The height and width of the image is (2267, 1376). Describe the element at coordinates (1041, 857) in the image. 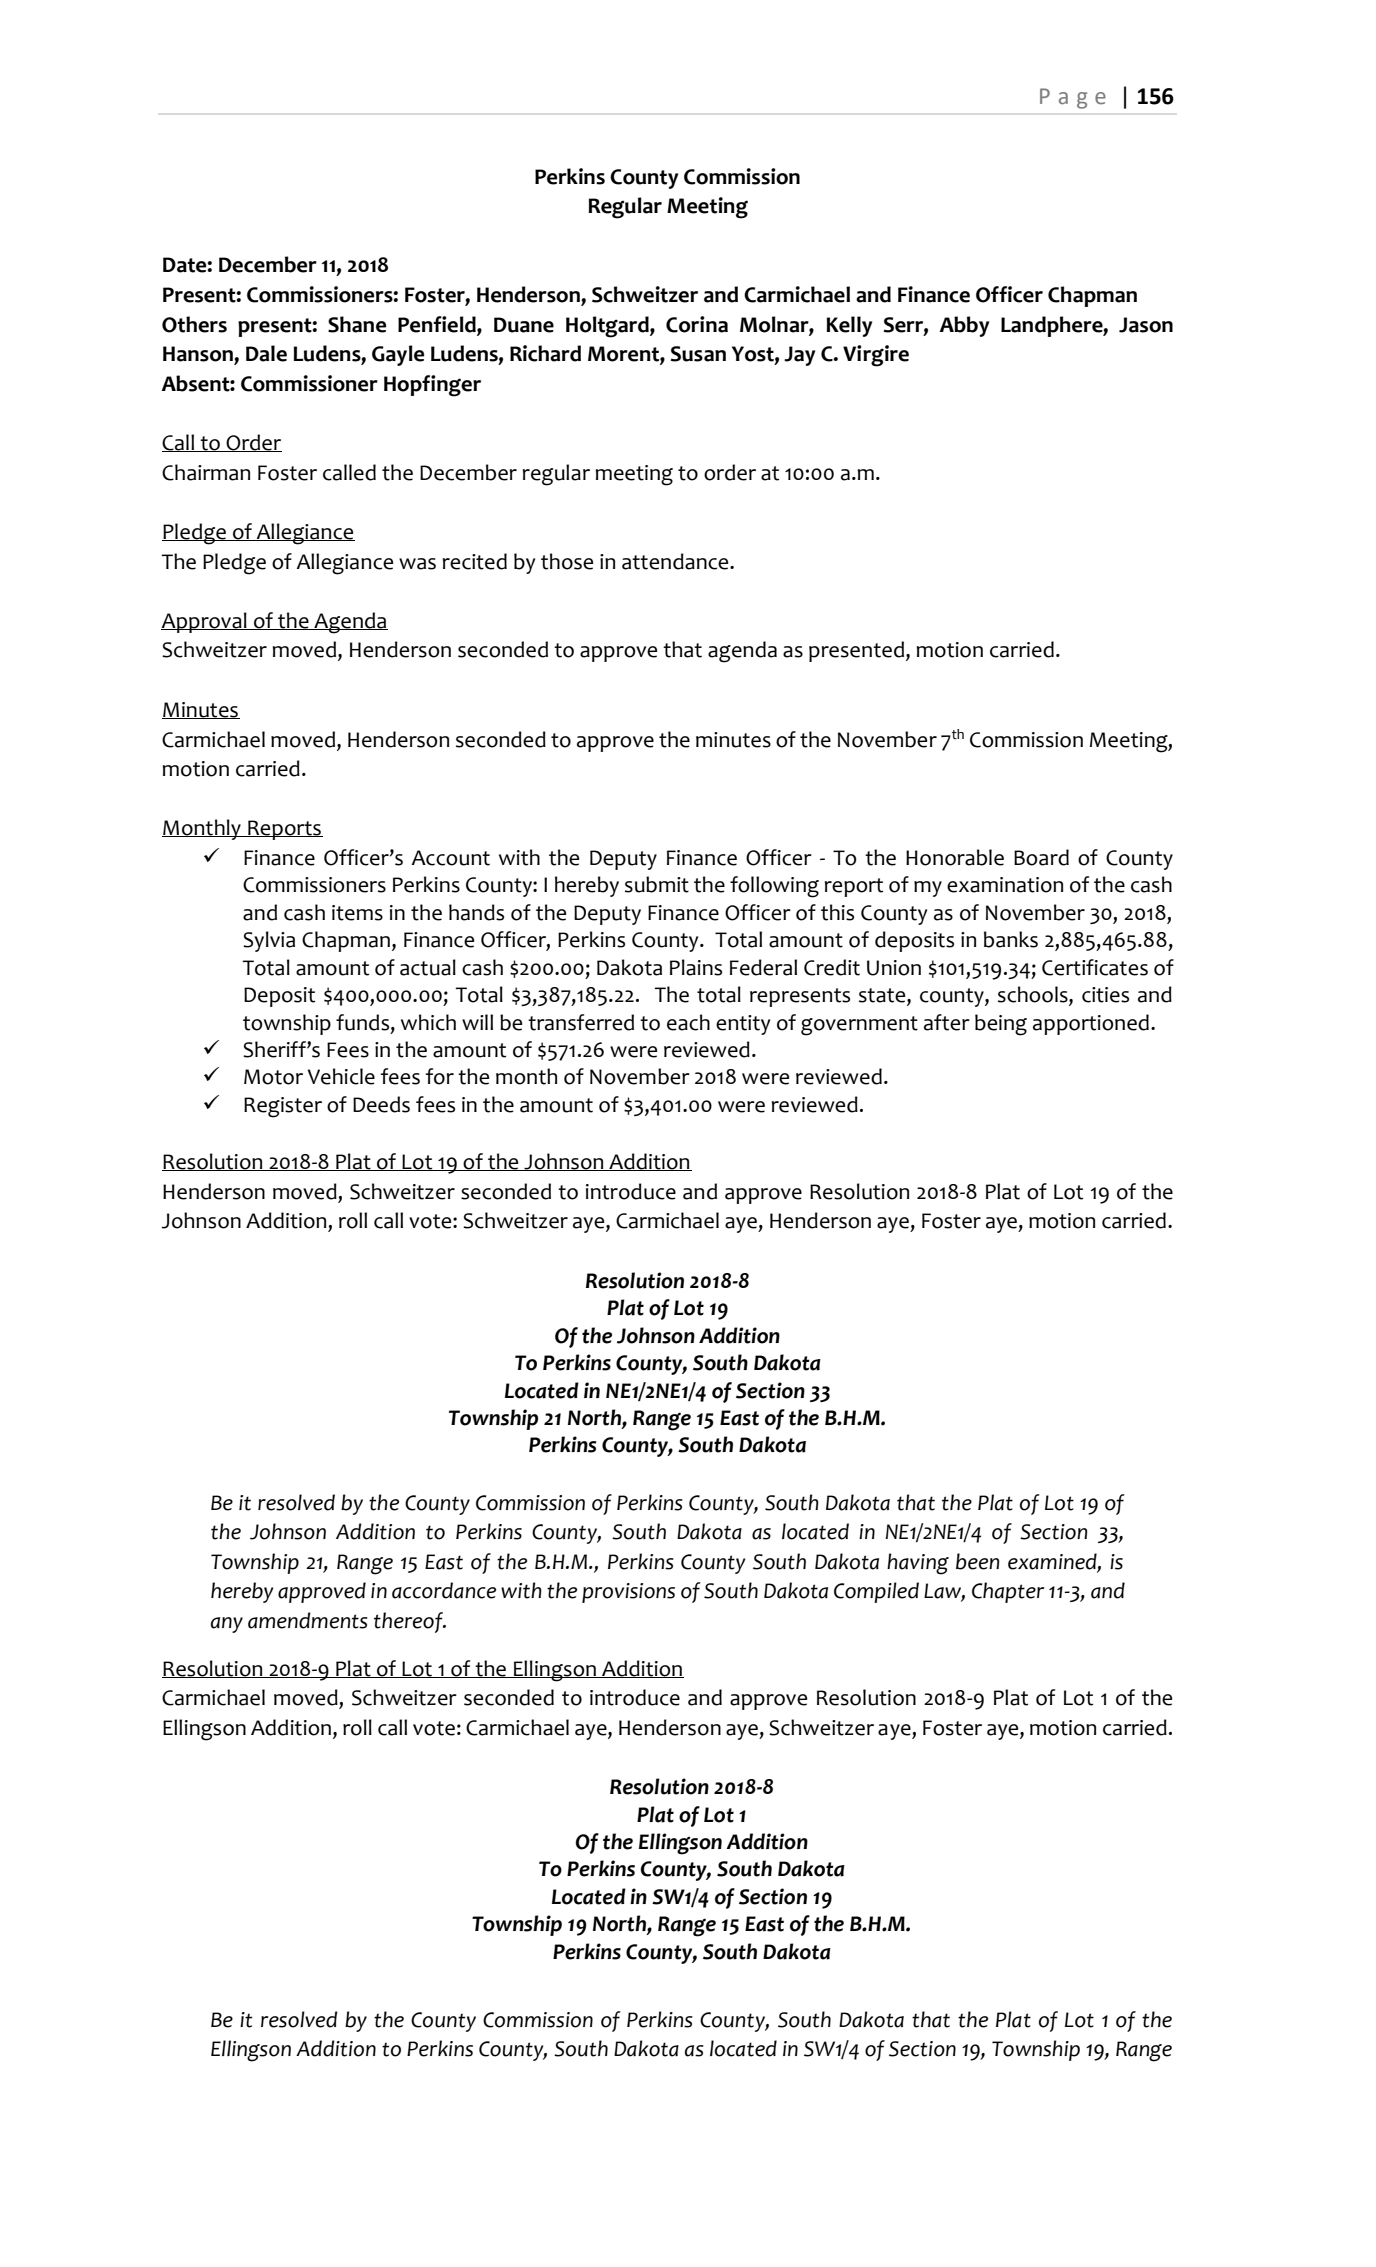

I see `Board` at that location.
